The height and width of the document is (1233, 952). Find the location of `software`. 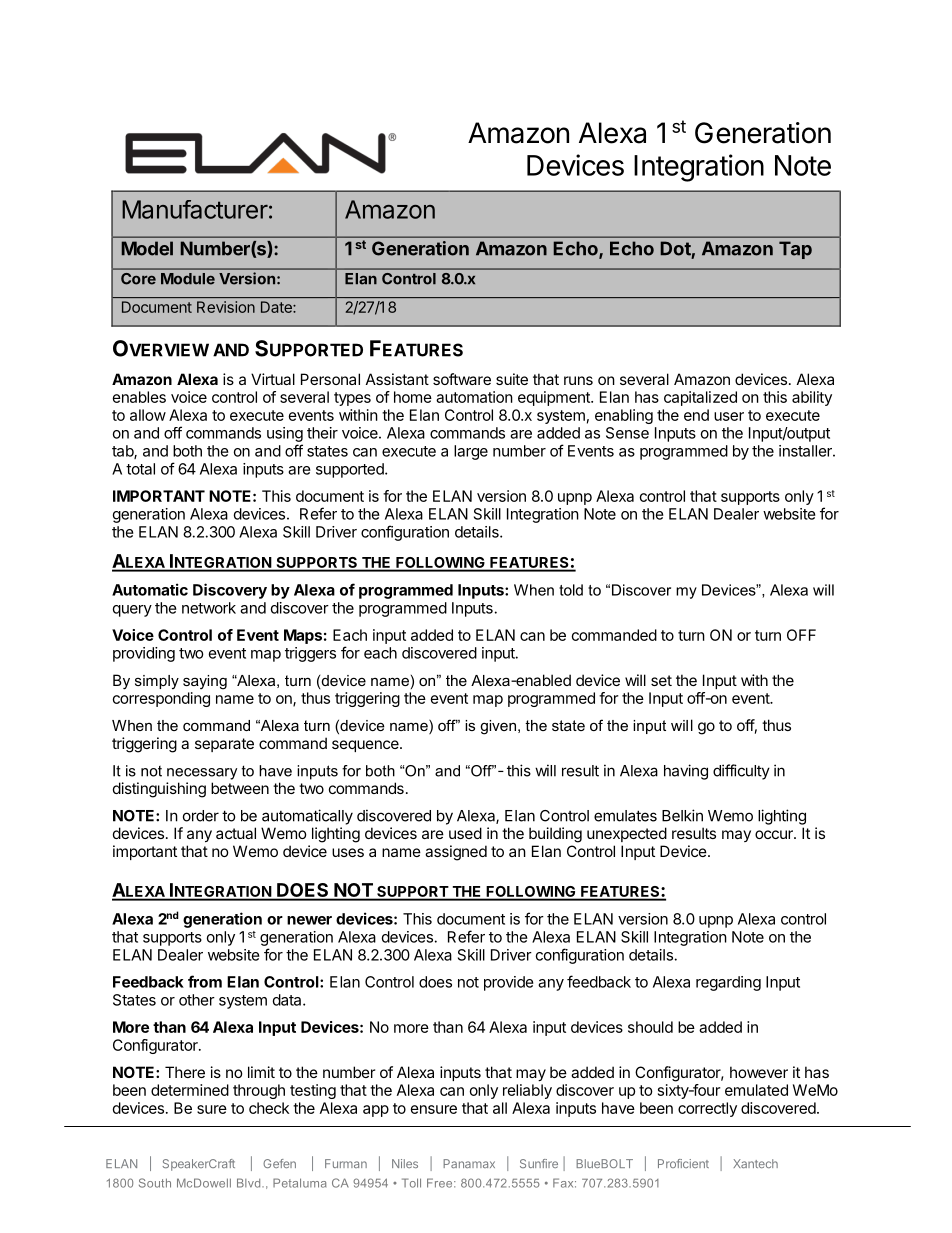

software is located at coordinates (462, 379).
